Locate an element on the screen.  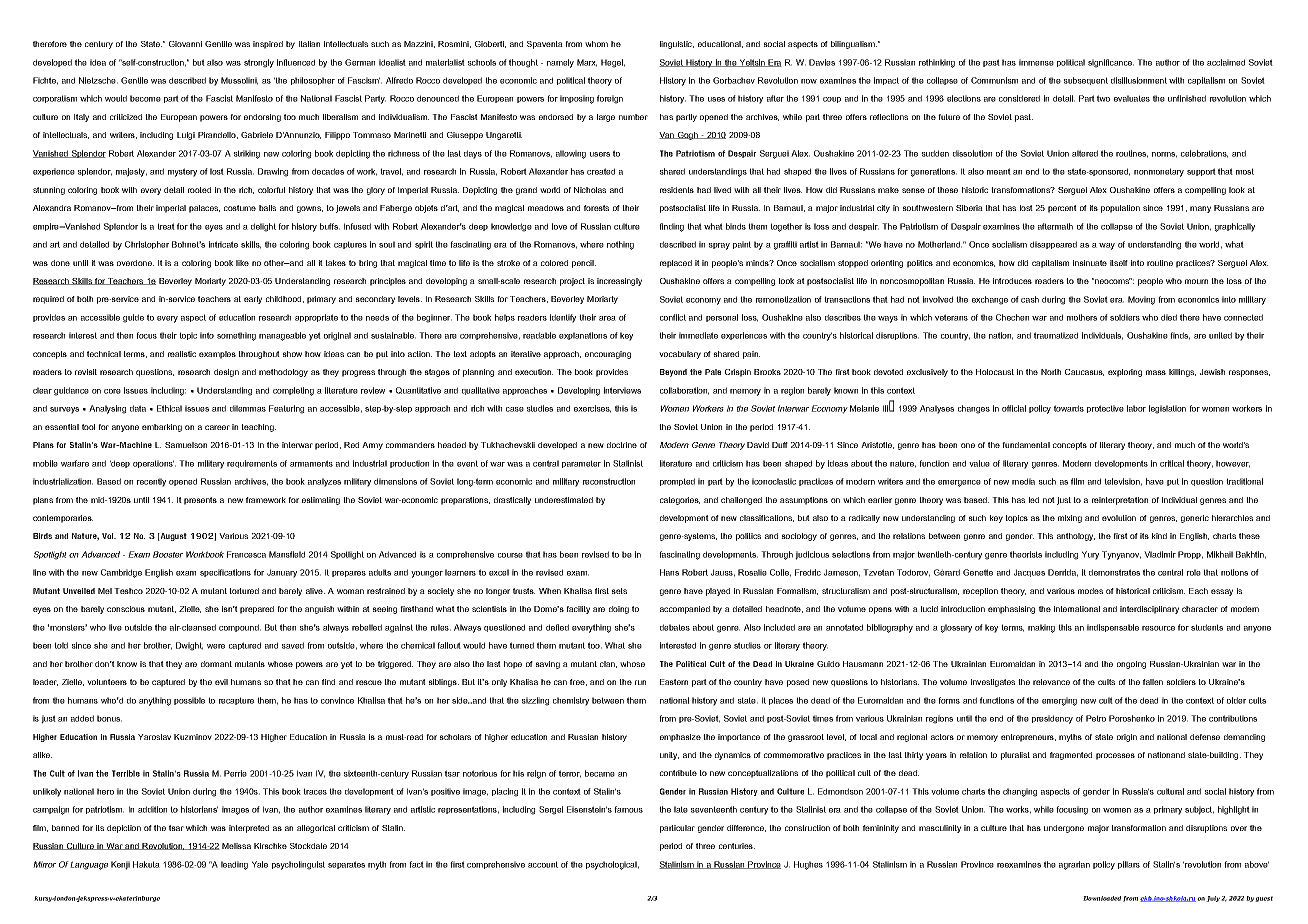
significance is located at coordinates (1111, 63).
